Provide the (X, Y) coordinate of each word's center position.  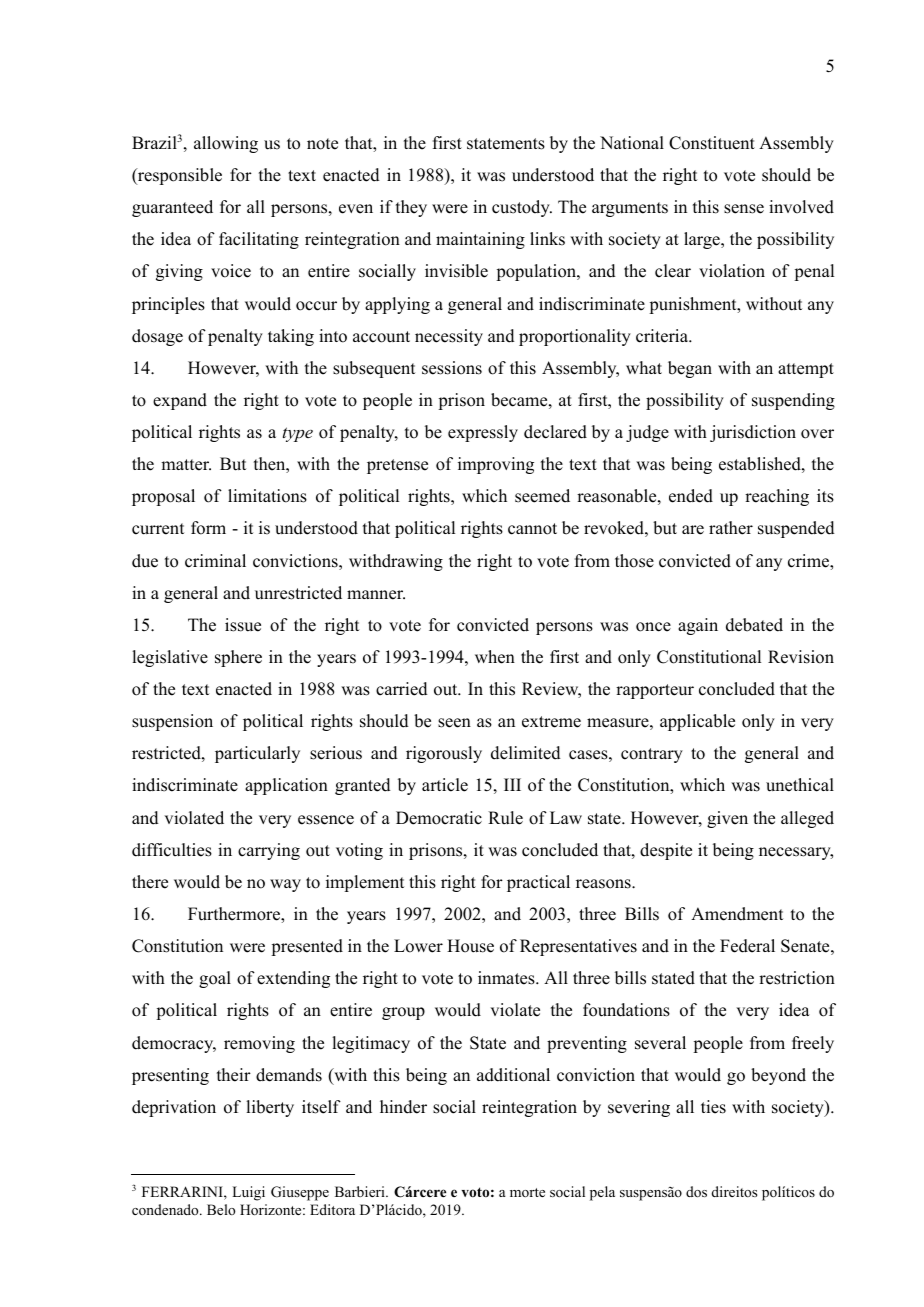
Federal (747, 946)
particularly (257, 754)
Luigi (248, 1193)
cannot (532, 529)
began (690, 369)
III (512, 784)
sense (744, 209)
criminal (215, 561)
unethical (800, 785)
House (470, 946)
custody (522, 208)
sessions (452, 368)
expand (180, 401)
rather (731, 528)
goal (215, 979)
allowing (226, 144)
